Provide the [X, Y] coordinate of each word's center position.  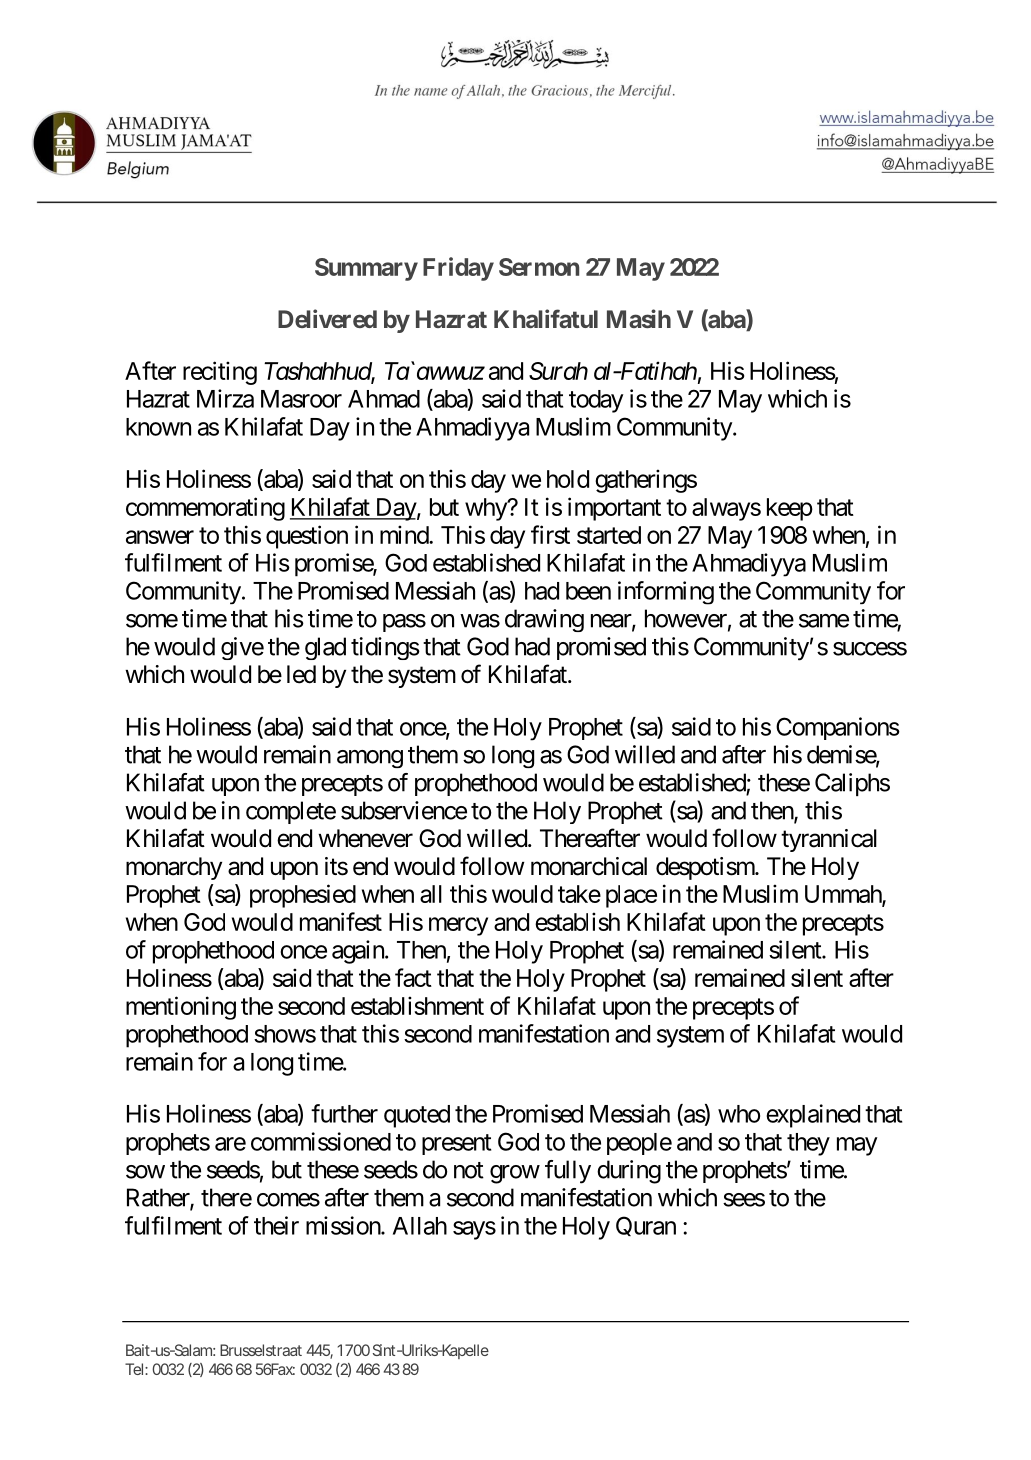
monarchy [174, 868]
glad [325, 648]
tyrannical [829, 840]
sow [145, 1172]
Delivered [327, 318]
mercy [458, 926]
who [739, 1114]
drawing [544, 620]
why [486, 509]
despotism [706, 868]
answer [160, 537]
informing [666, 593]
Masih [639, 318]
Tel [135, 1369]
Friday [458, 269]
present [456, 1144]
